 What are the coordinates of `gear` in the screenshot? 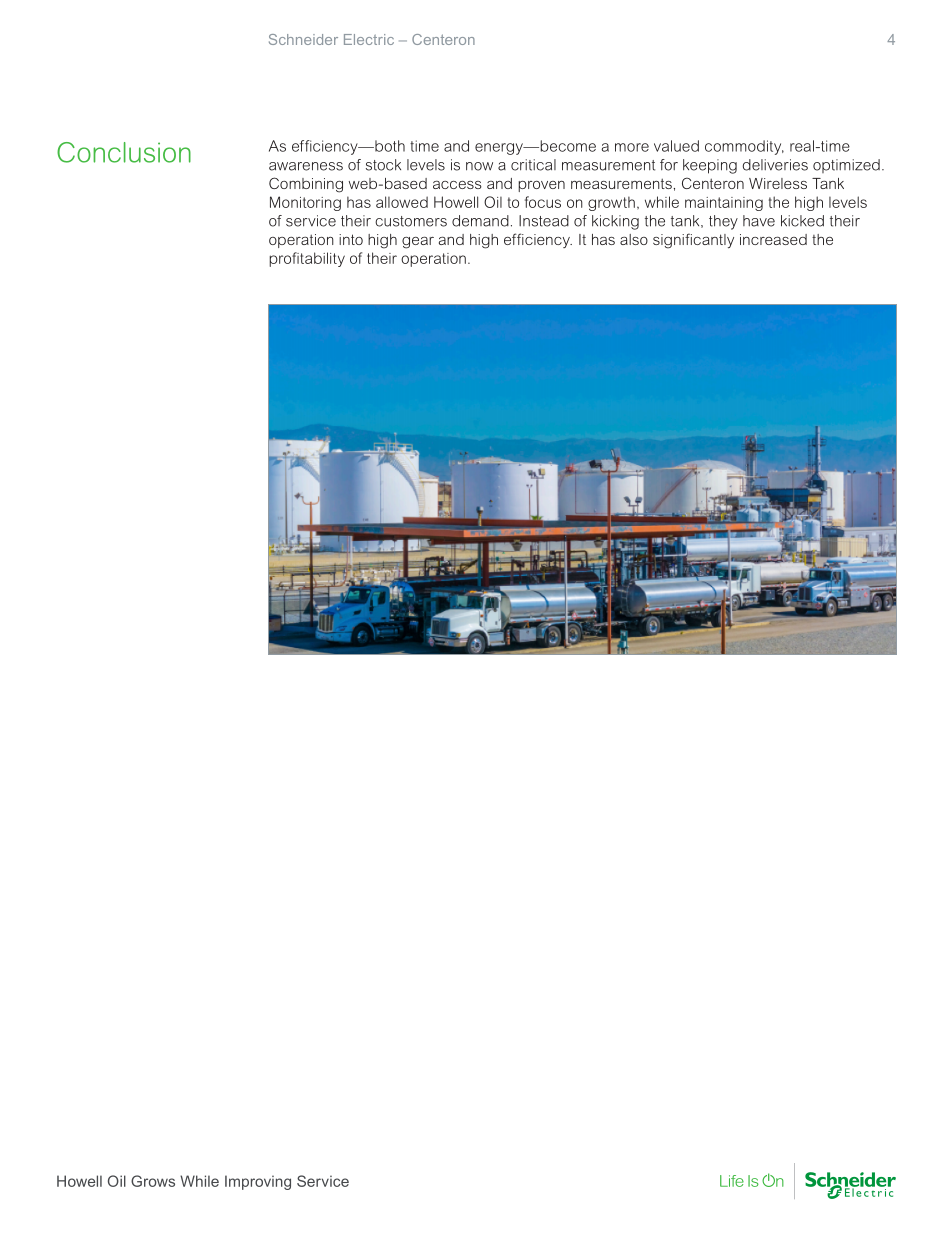 It's located at (418, 242).
